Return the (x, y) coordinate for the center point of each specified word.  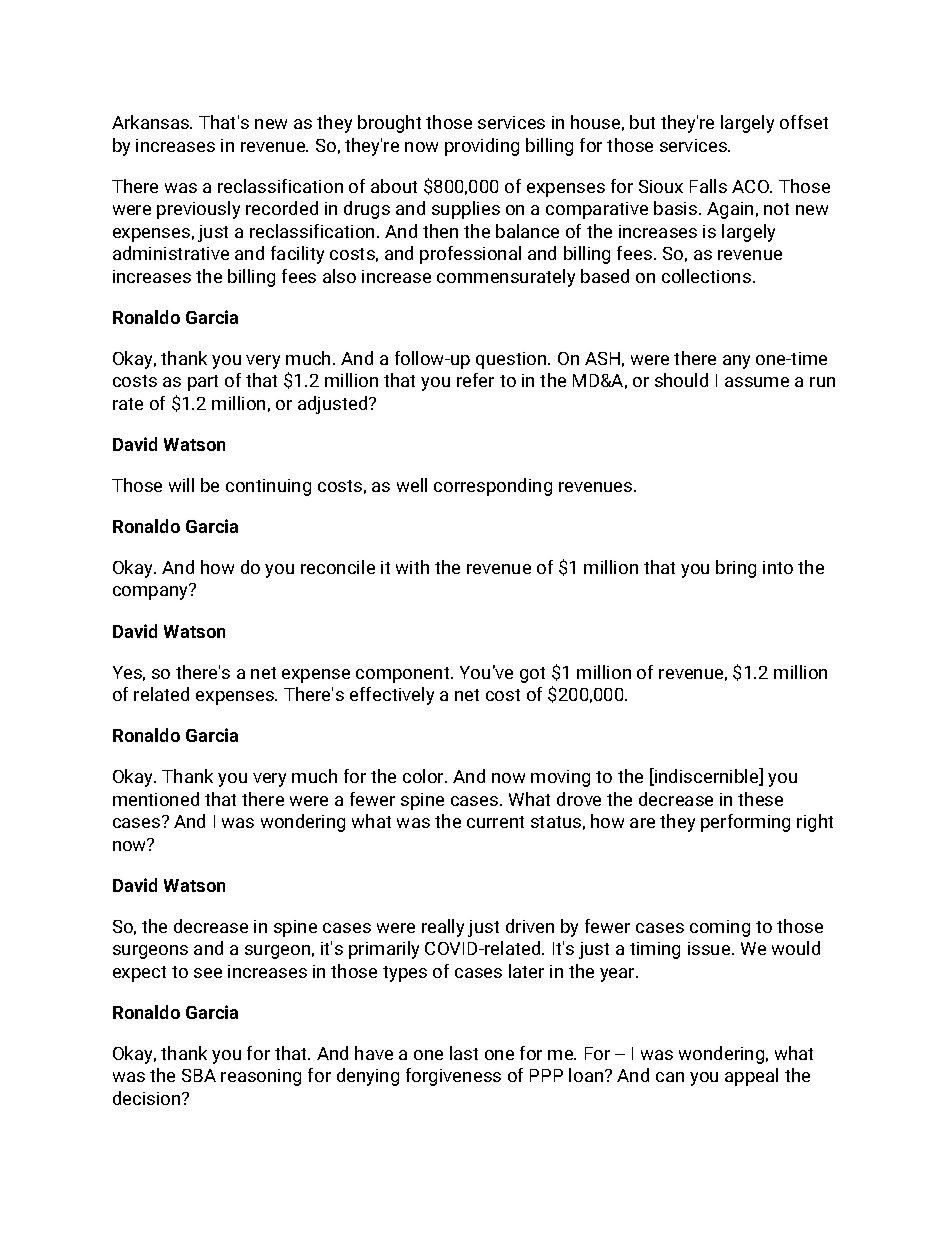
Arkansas (151, 122)
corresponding (493, 487)
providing (482, 147)
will (181, 485)
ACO (751, 186)
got (532, 675)
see (208, 973)
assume (757, 382)
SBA (199, 1075)
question (512, 360)
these (760, 799)
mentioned (156, 799)
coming (720, 928)
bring (736, 569)
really (443, 928)
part (203, 383)
